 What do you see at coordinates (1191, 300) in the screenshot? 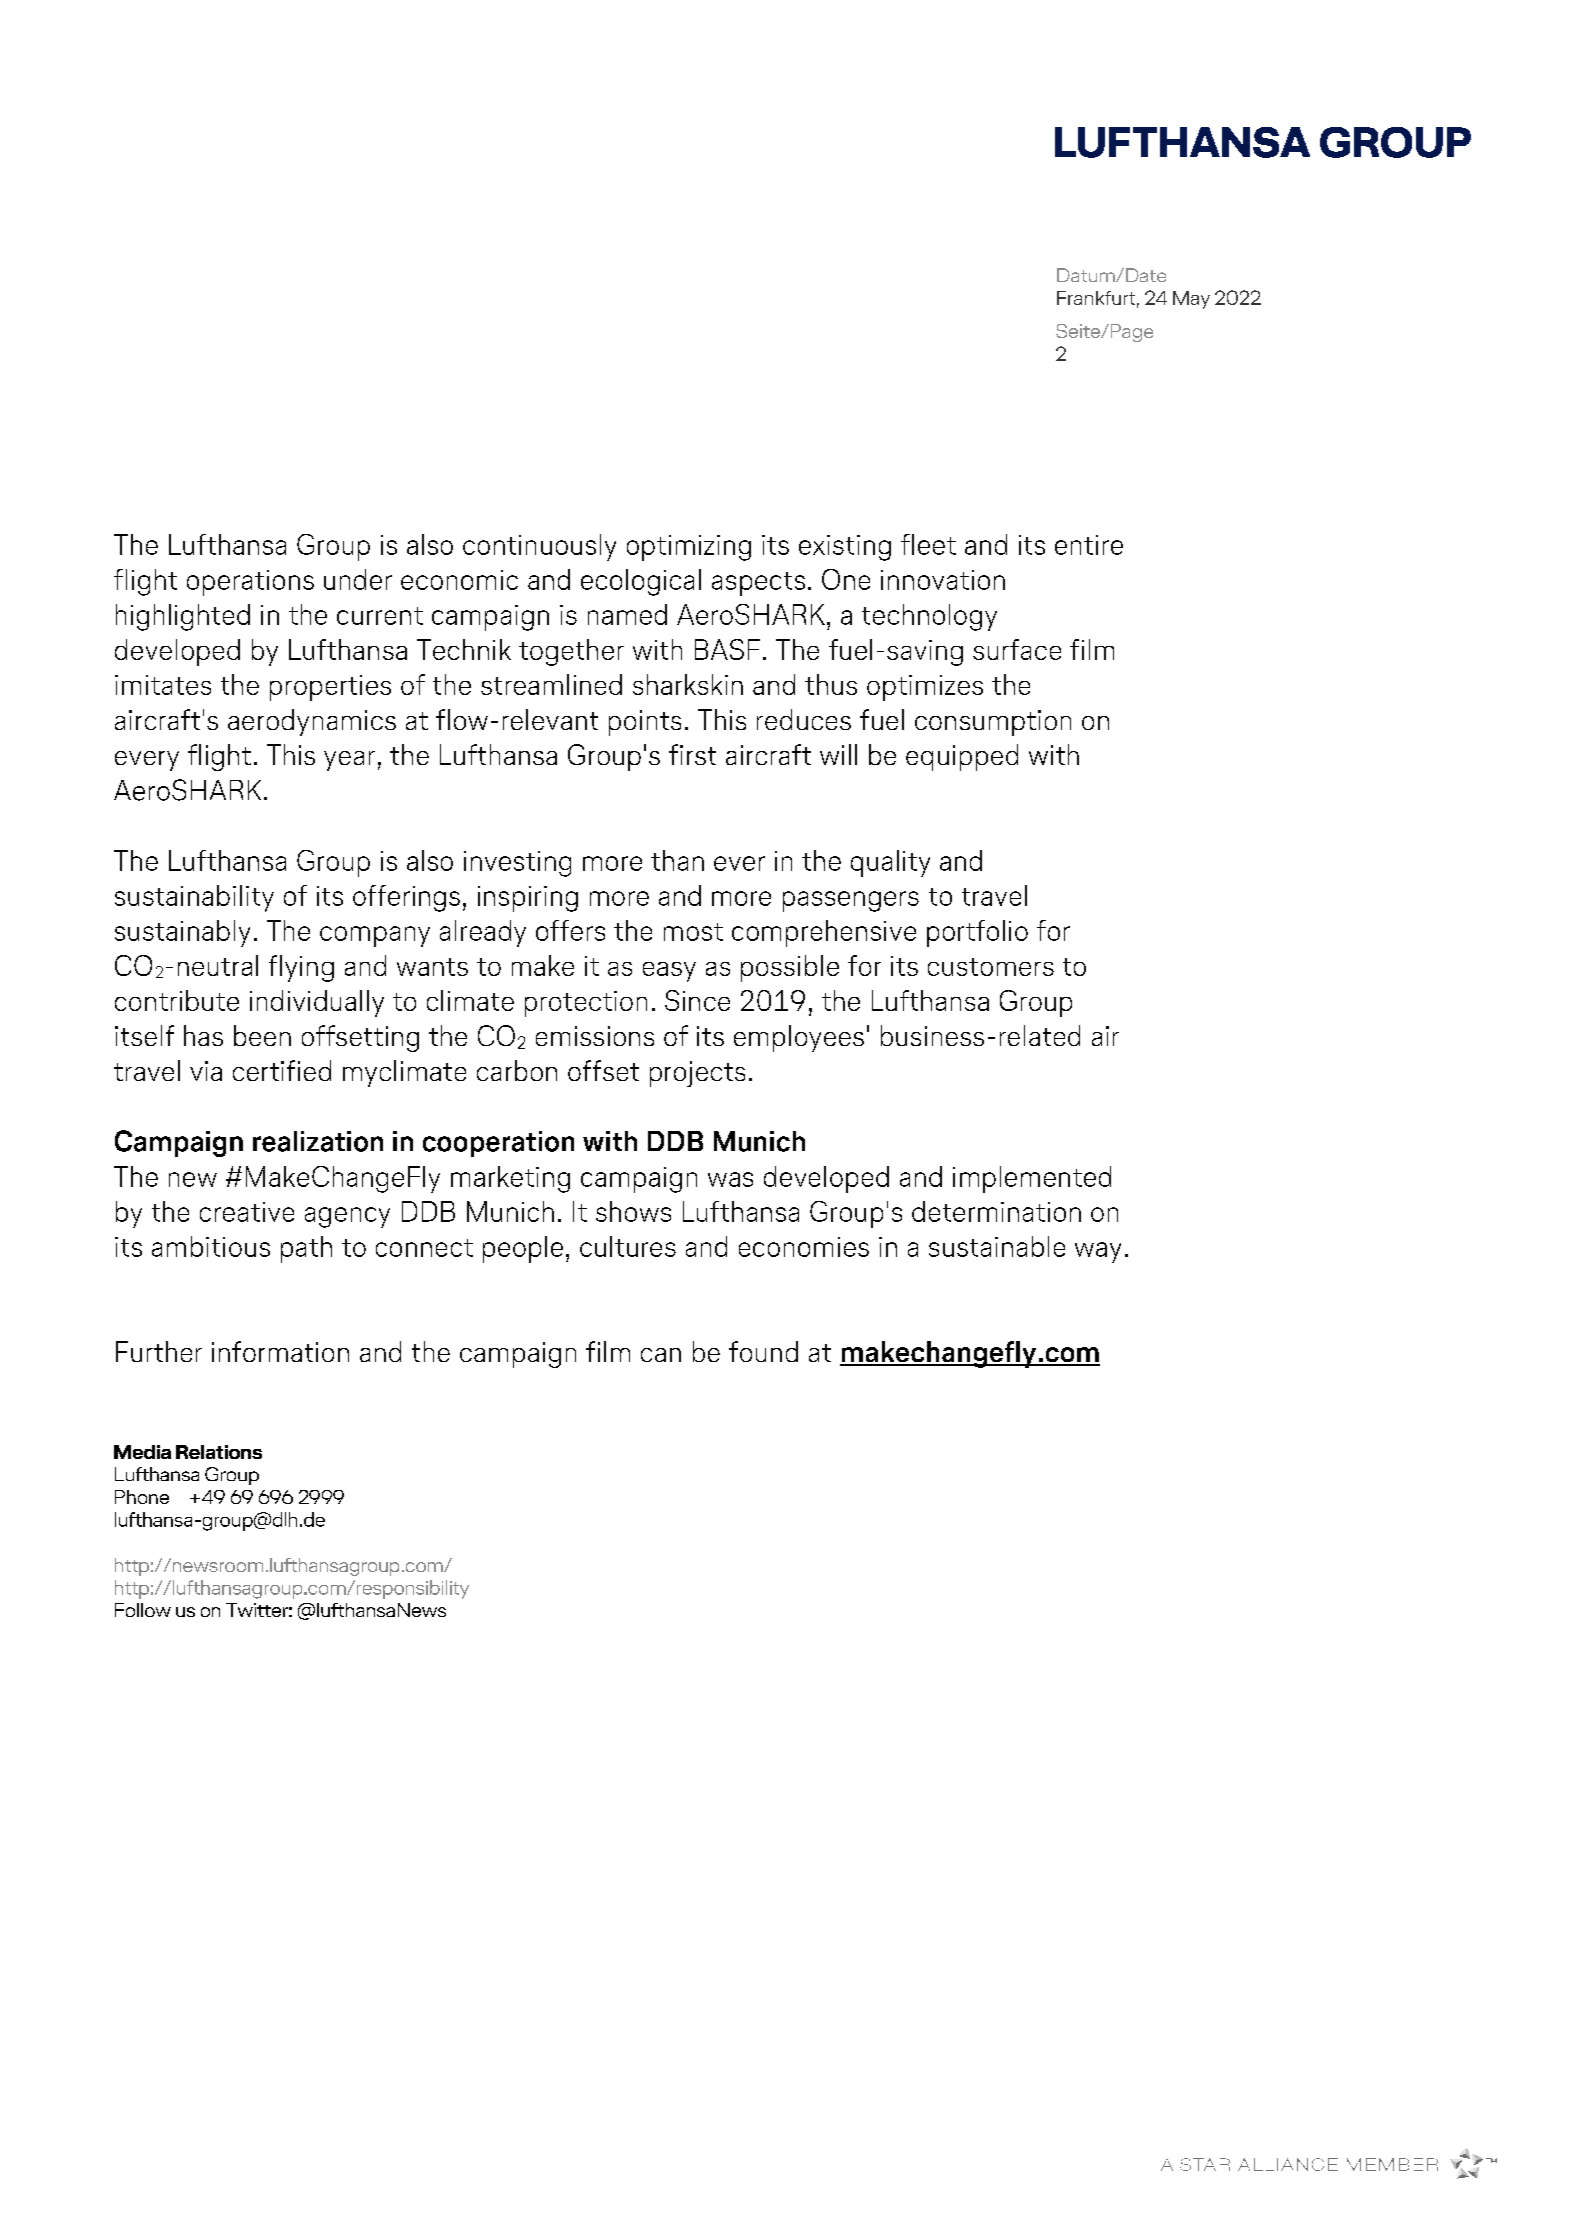
I see `May` at bounding box center [1191, 300].
